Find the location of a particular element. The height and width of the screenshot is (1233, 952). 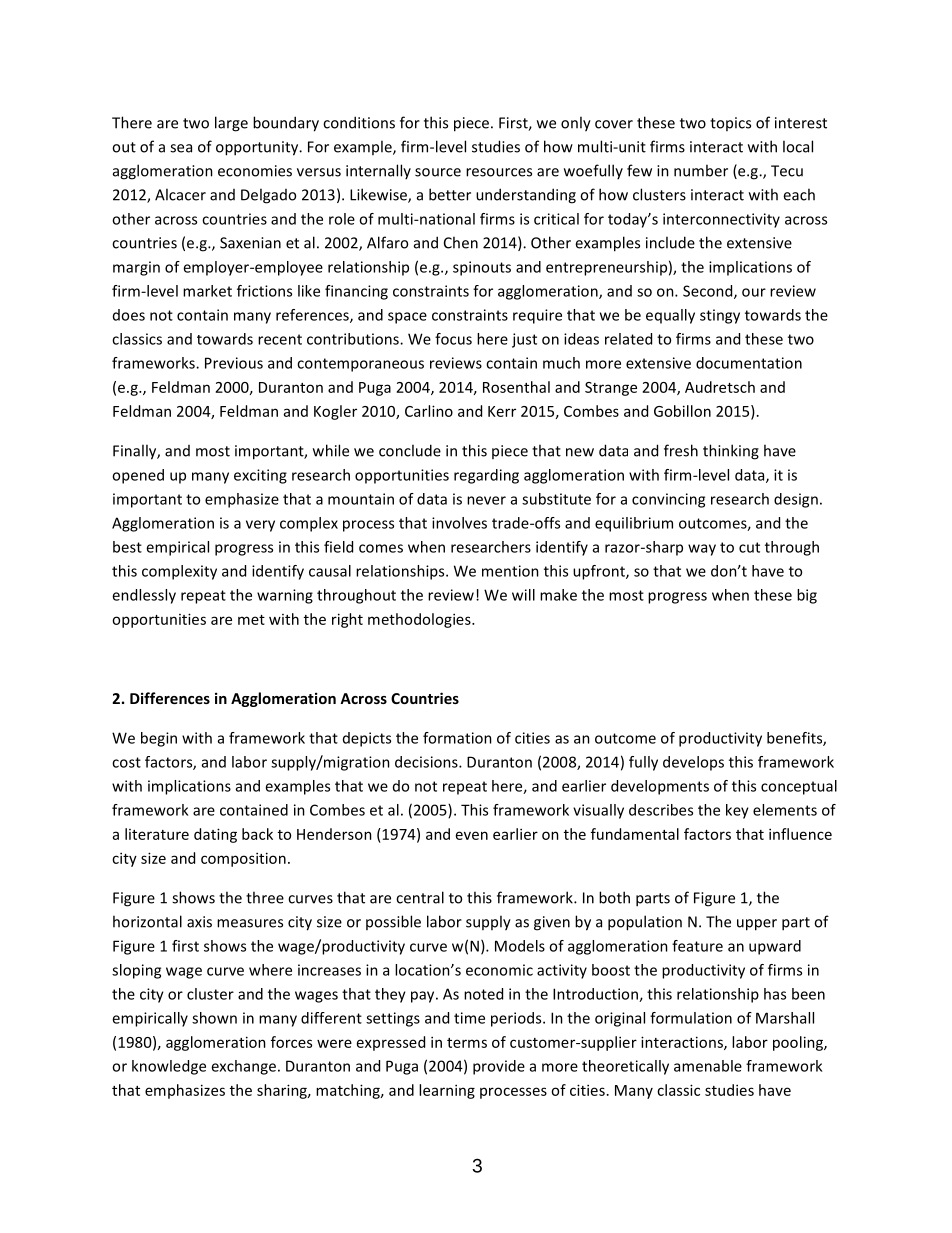

composition is located at coordinates (243, 859).
